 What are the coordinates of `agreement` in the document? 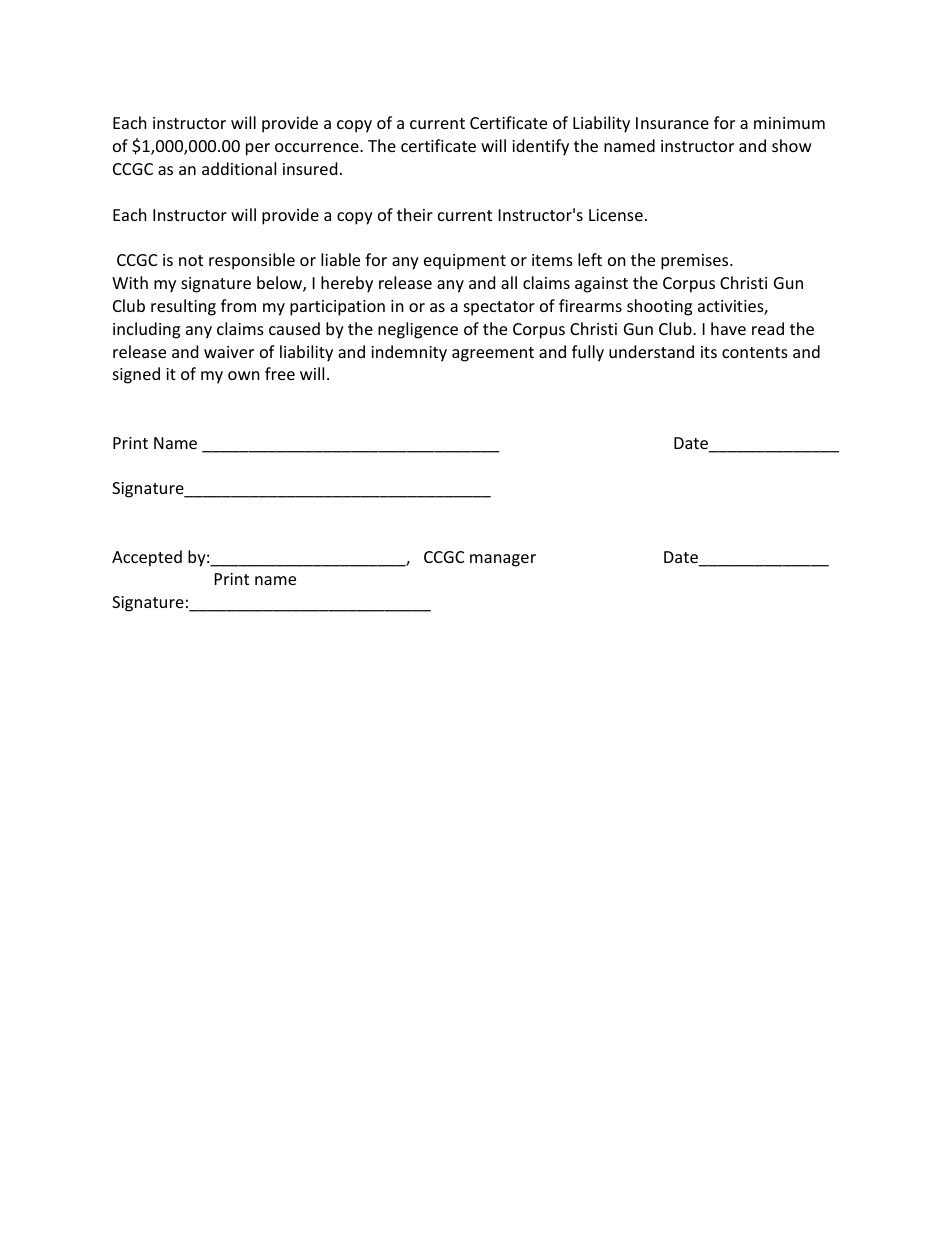 It's located at (493, 354).
